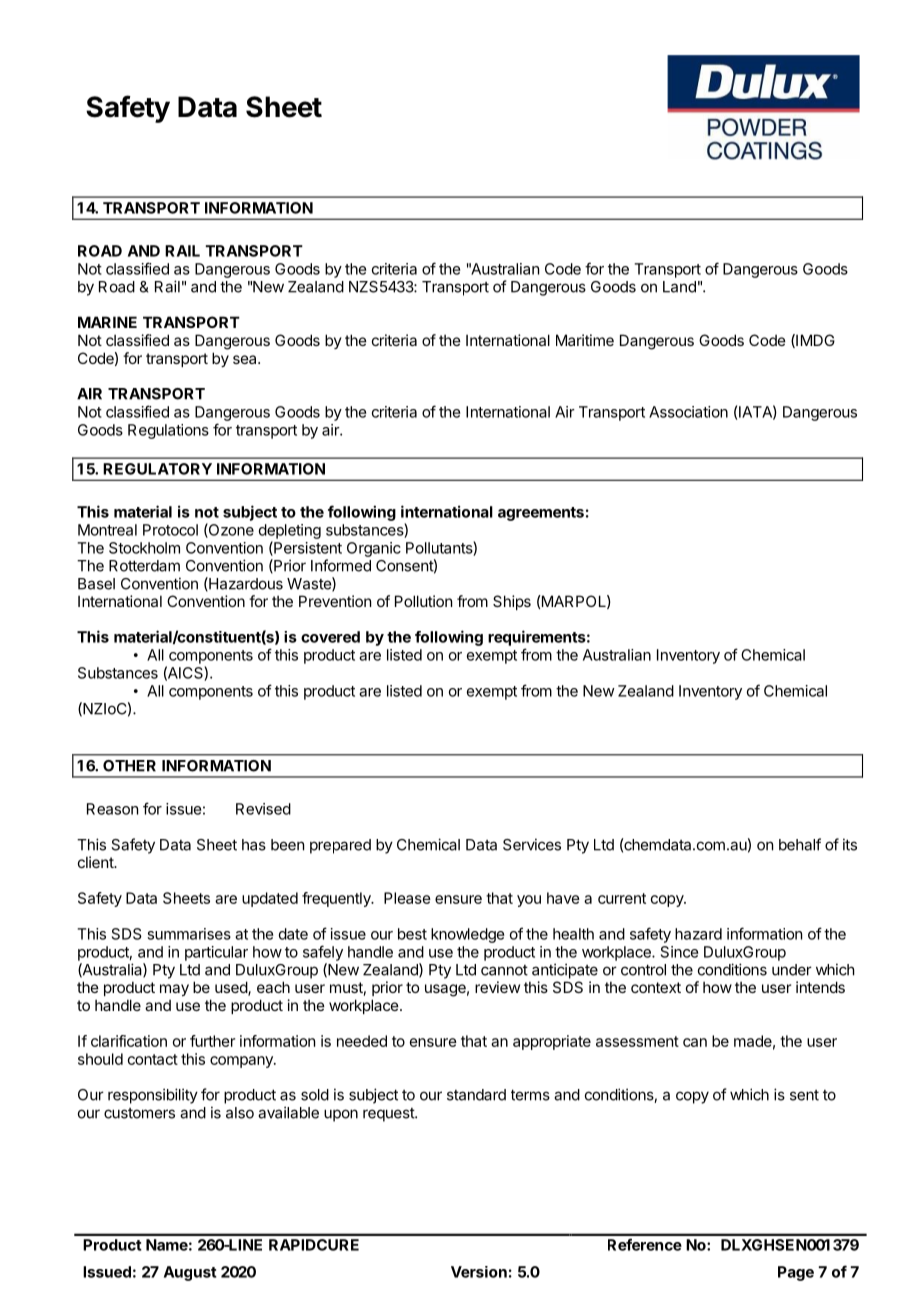  I want to click on Maritime, so click(585, 340).
